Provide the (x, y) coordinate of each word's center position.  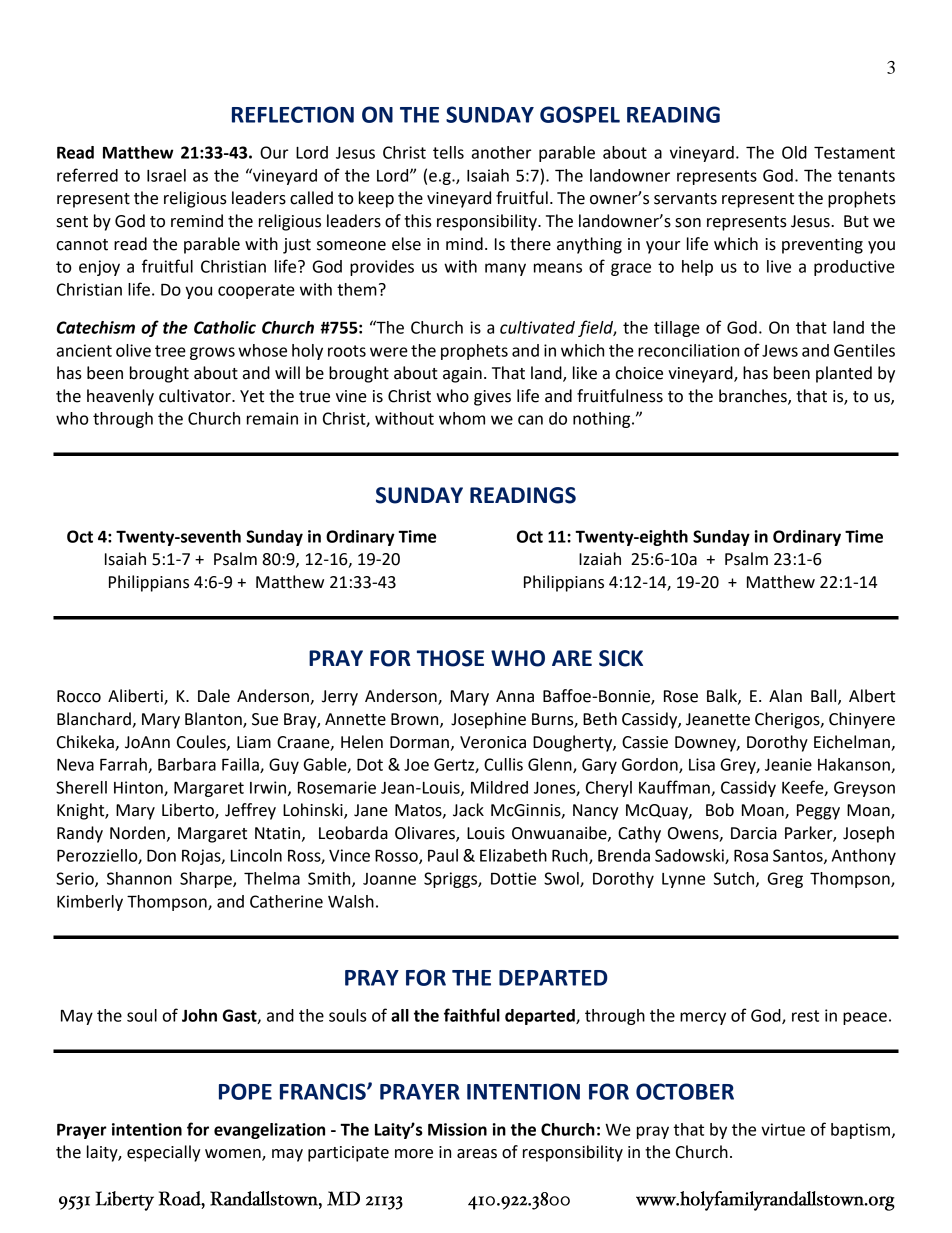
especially (164, 1153)
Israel (166, 175)
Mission (457, 1129)
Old (794, 152)
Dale (214, 696)
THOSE (450, 658)
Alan (785, 696)
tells (448, 152)
